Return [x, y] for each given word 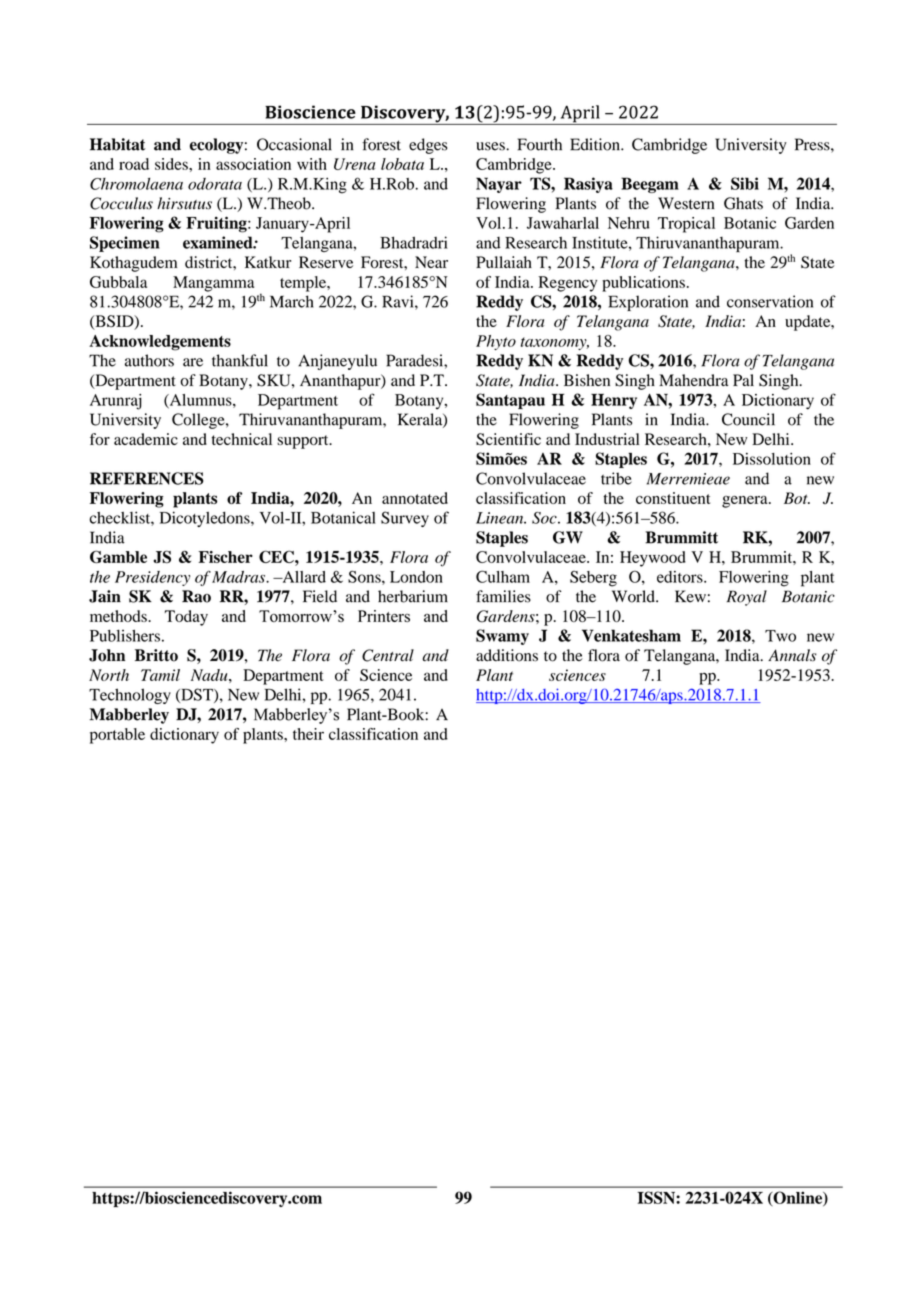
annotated [415, 498]
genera [746, 502]
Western [686, 203]
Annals [792, 655]
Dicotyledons [206, 519]
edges [428, 146]
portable [117, 736]
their [308, 734]
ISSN [657, 1197]
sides [172, 164]
